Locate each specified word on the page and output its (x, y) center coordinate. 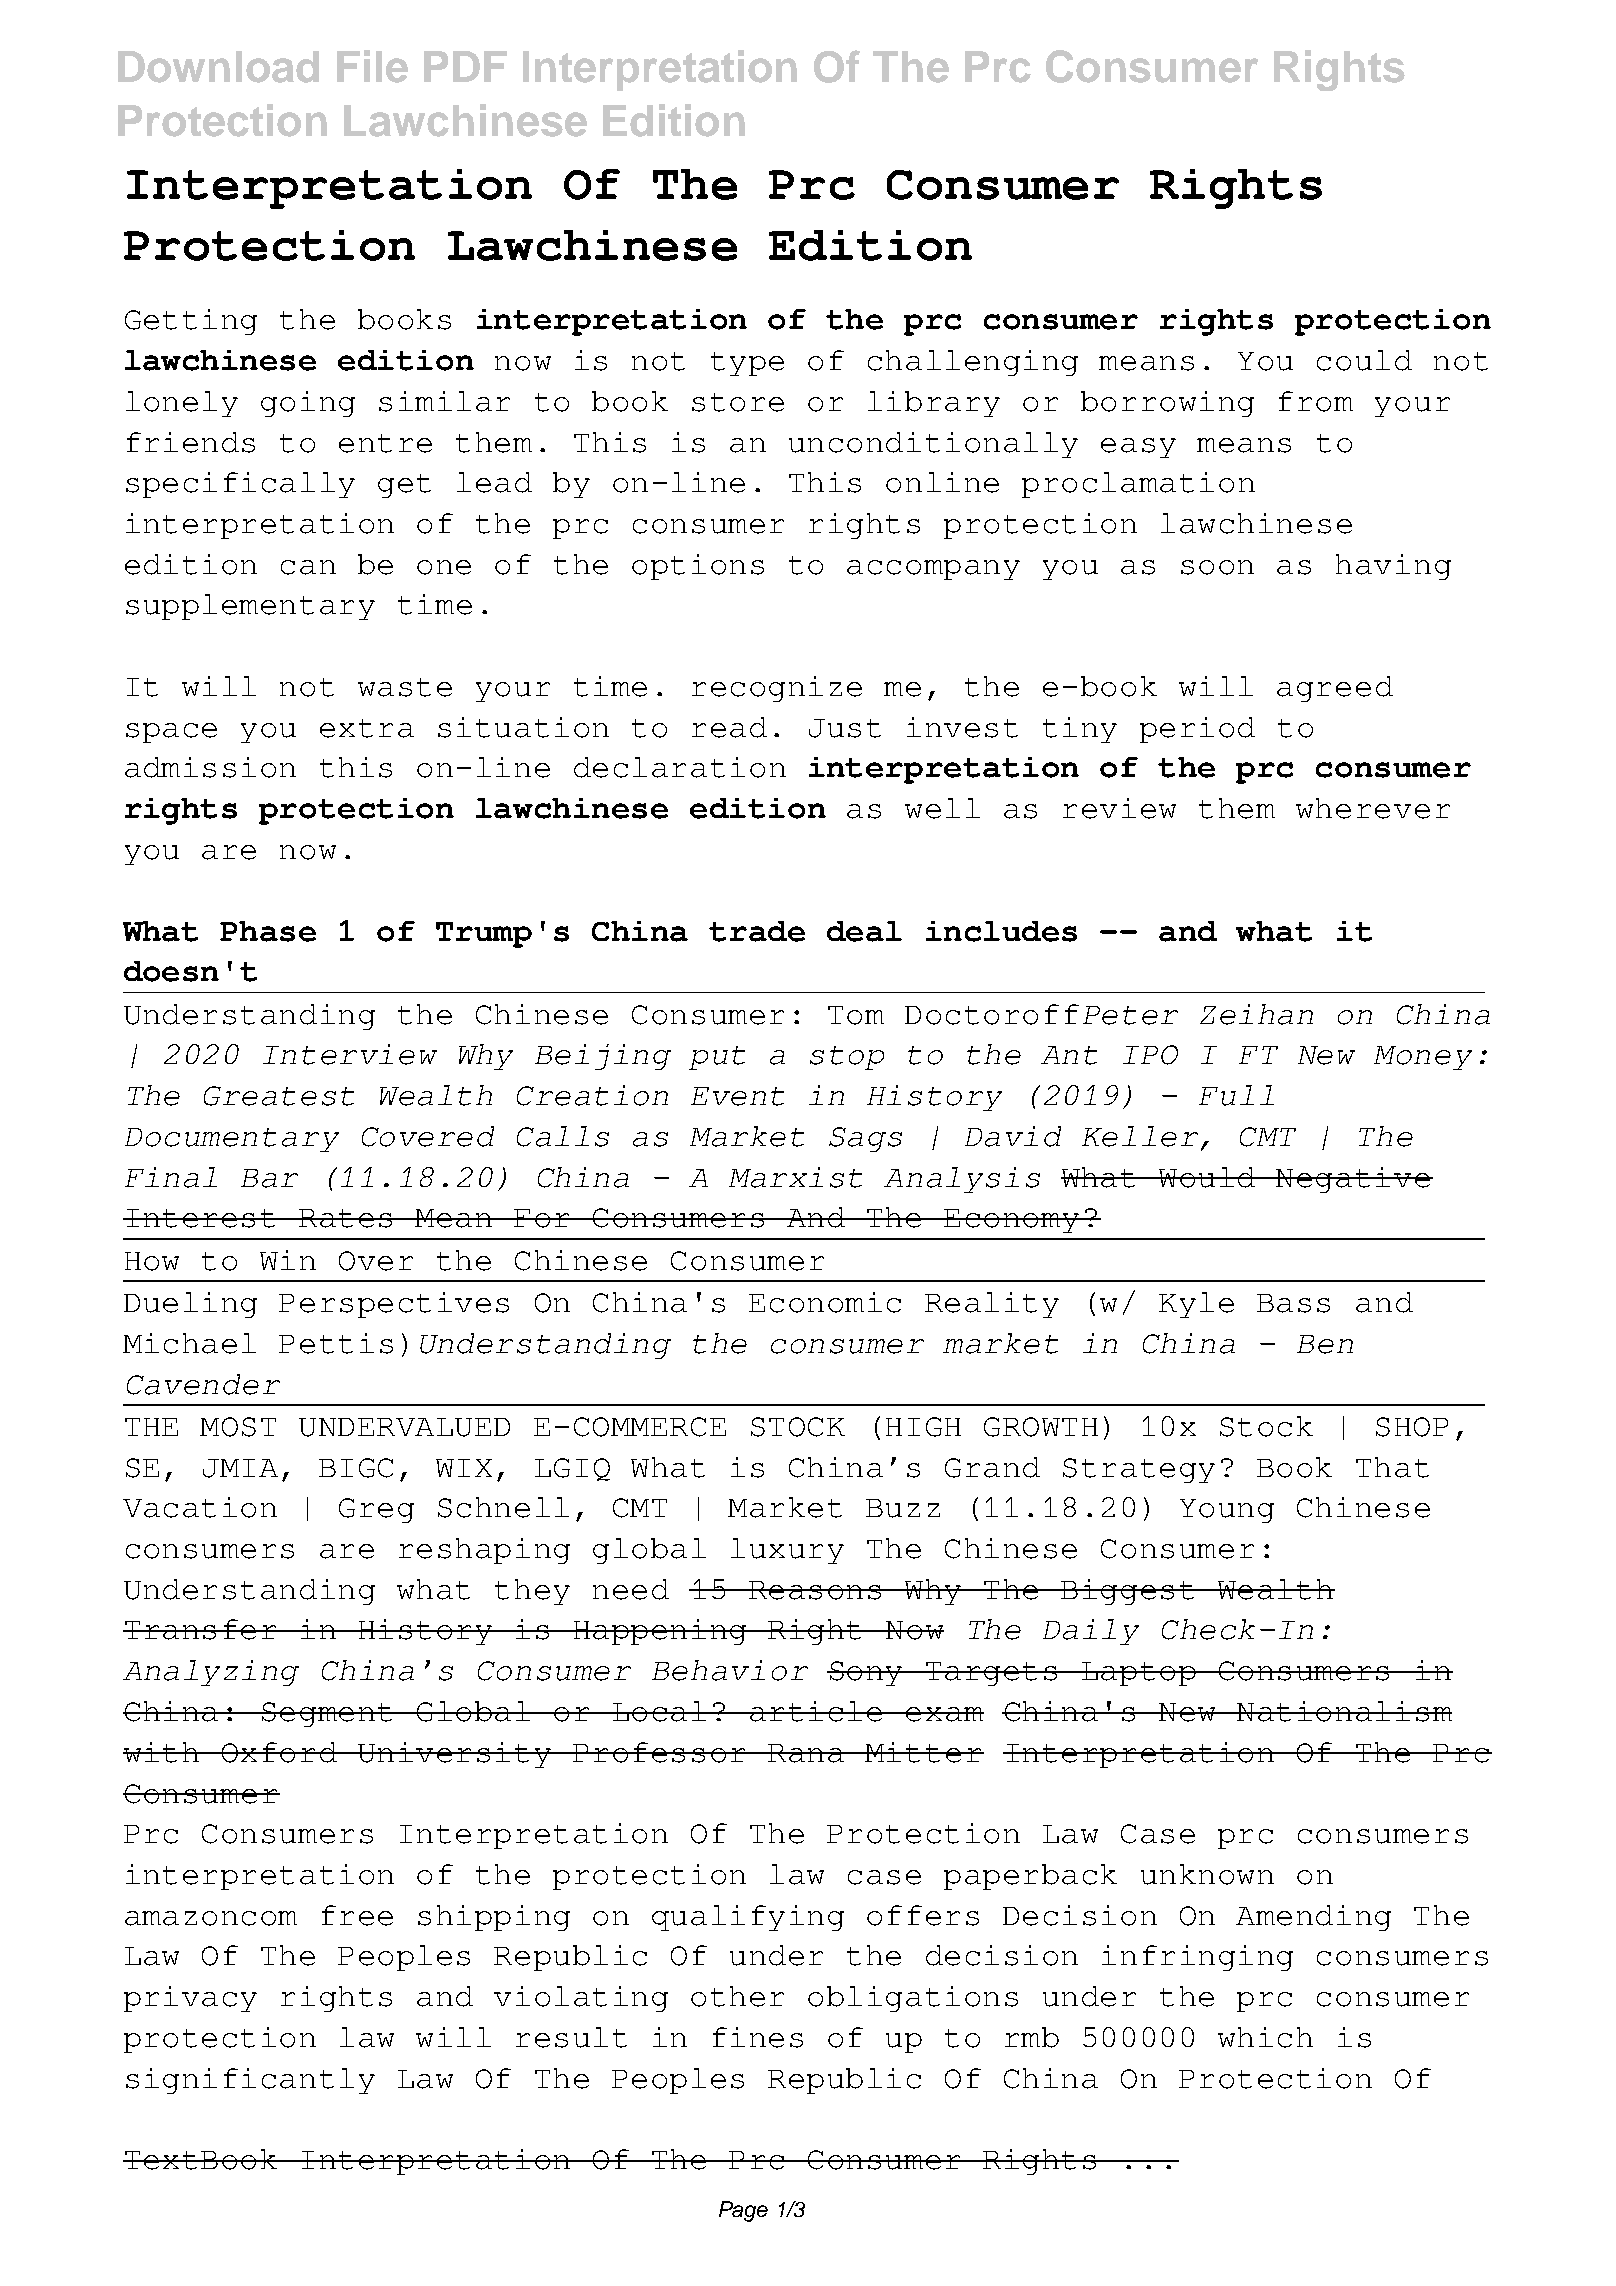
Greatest (279, 1096)
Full (1236, 1095)
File (372, 66)
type (747, 364)
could (1364, 360)
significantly (250, 2081)
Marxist (795, 1177)
